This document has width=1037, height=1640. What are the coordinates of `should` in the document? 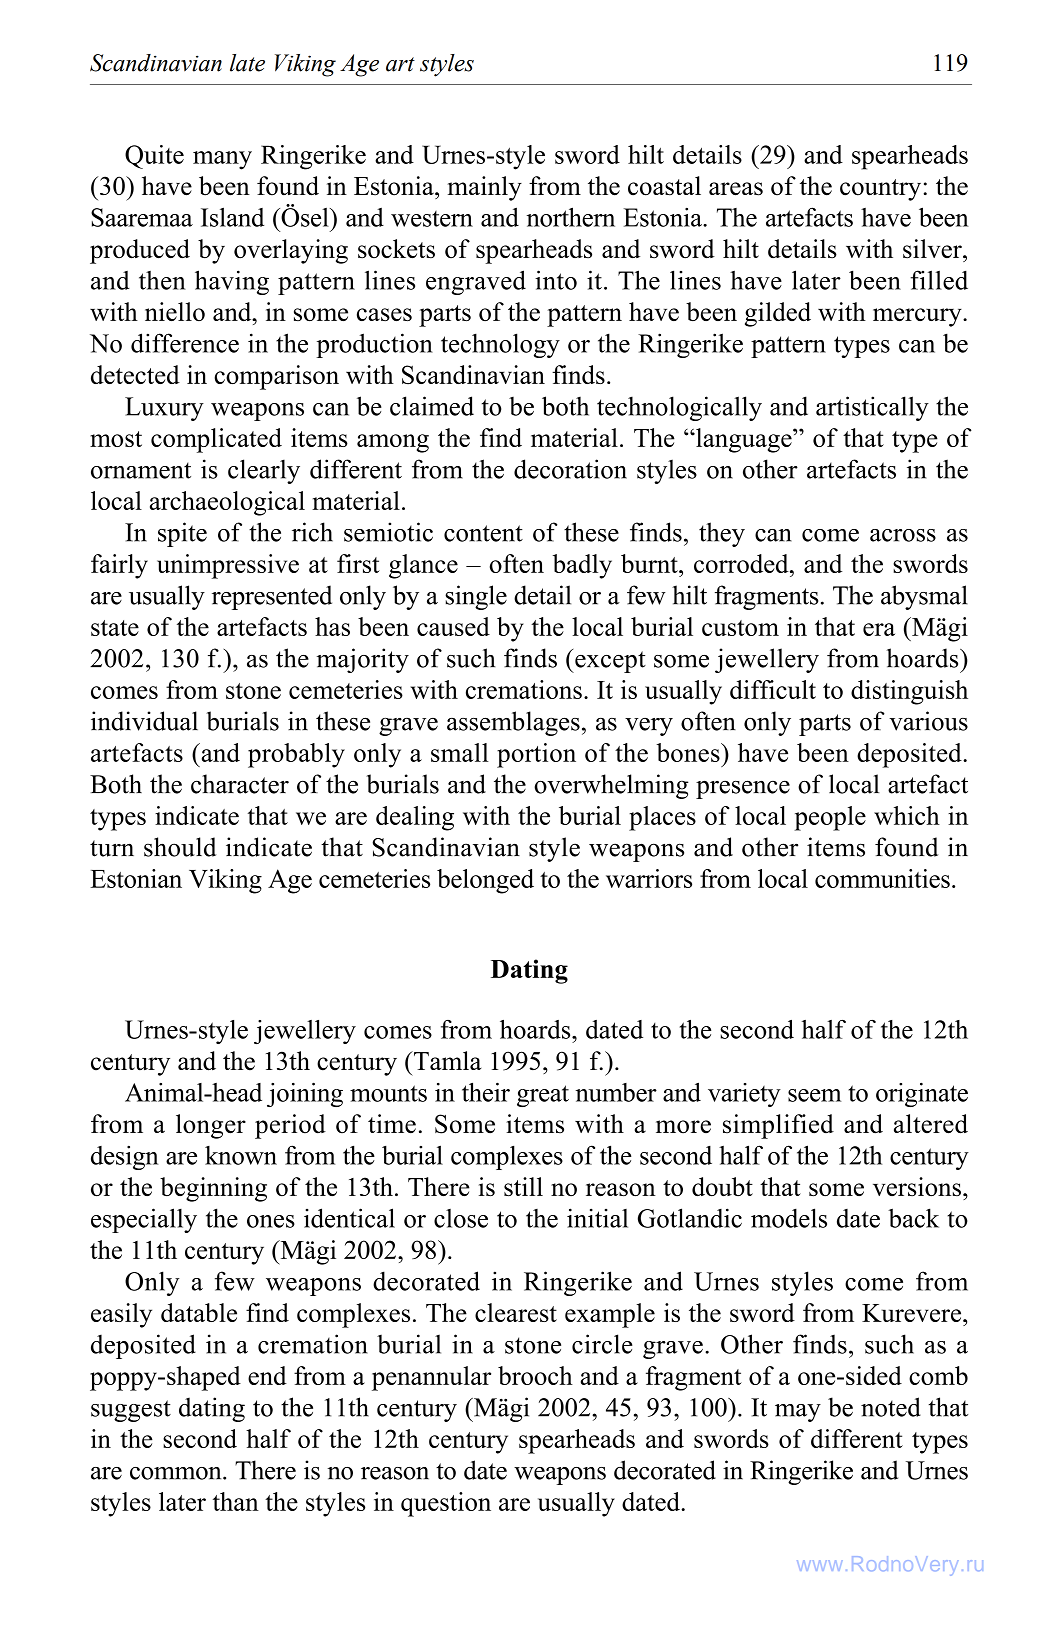 It's located at (180, 847).
